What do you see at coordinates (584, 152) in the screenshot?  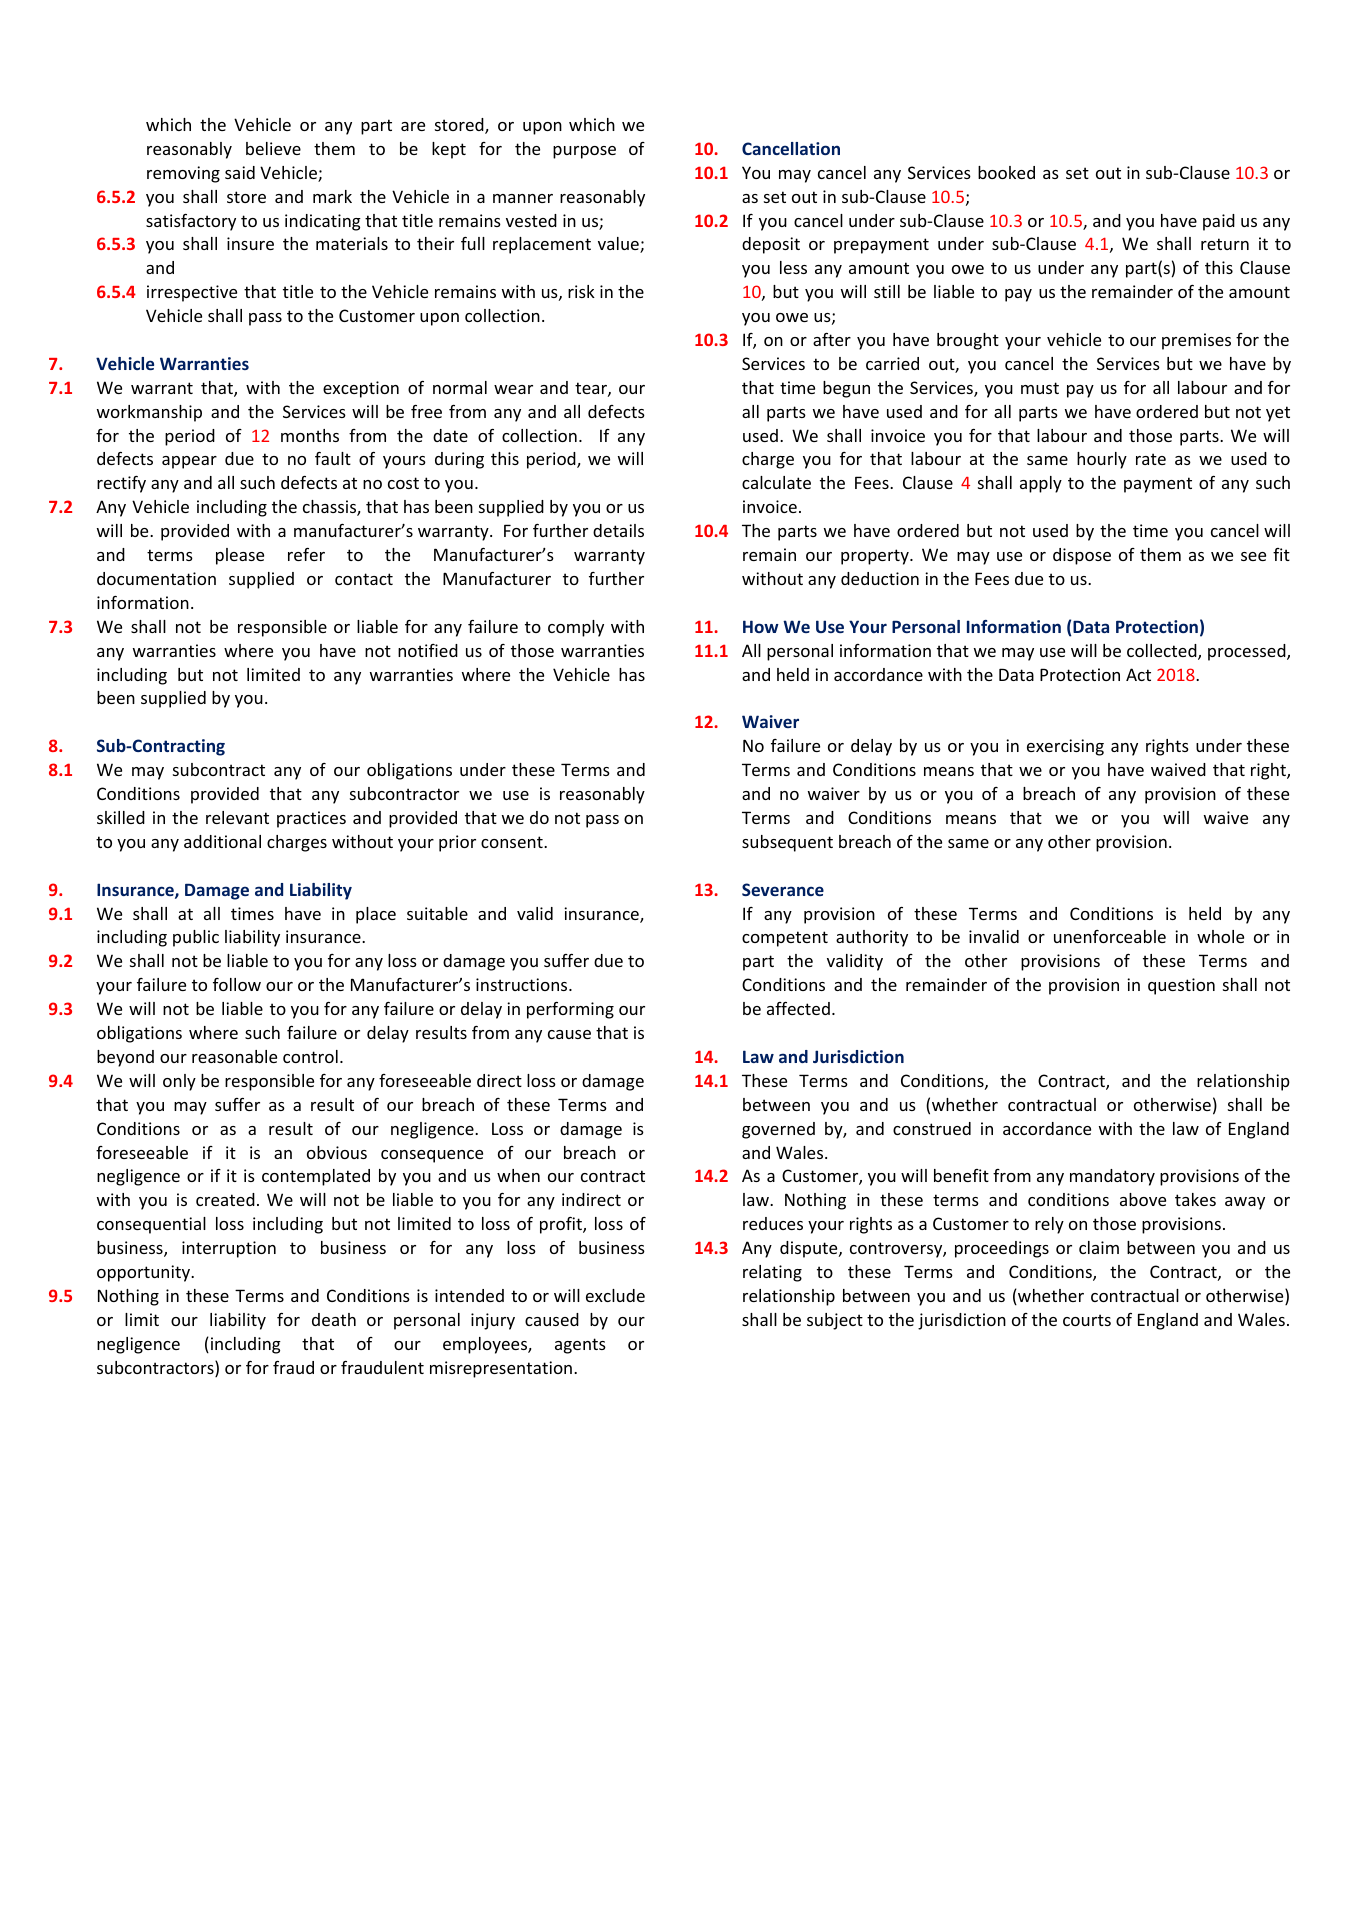 I see `purpose` at bounding box center [584, 152].
